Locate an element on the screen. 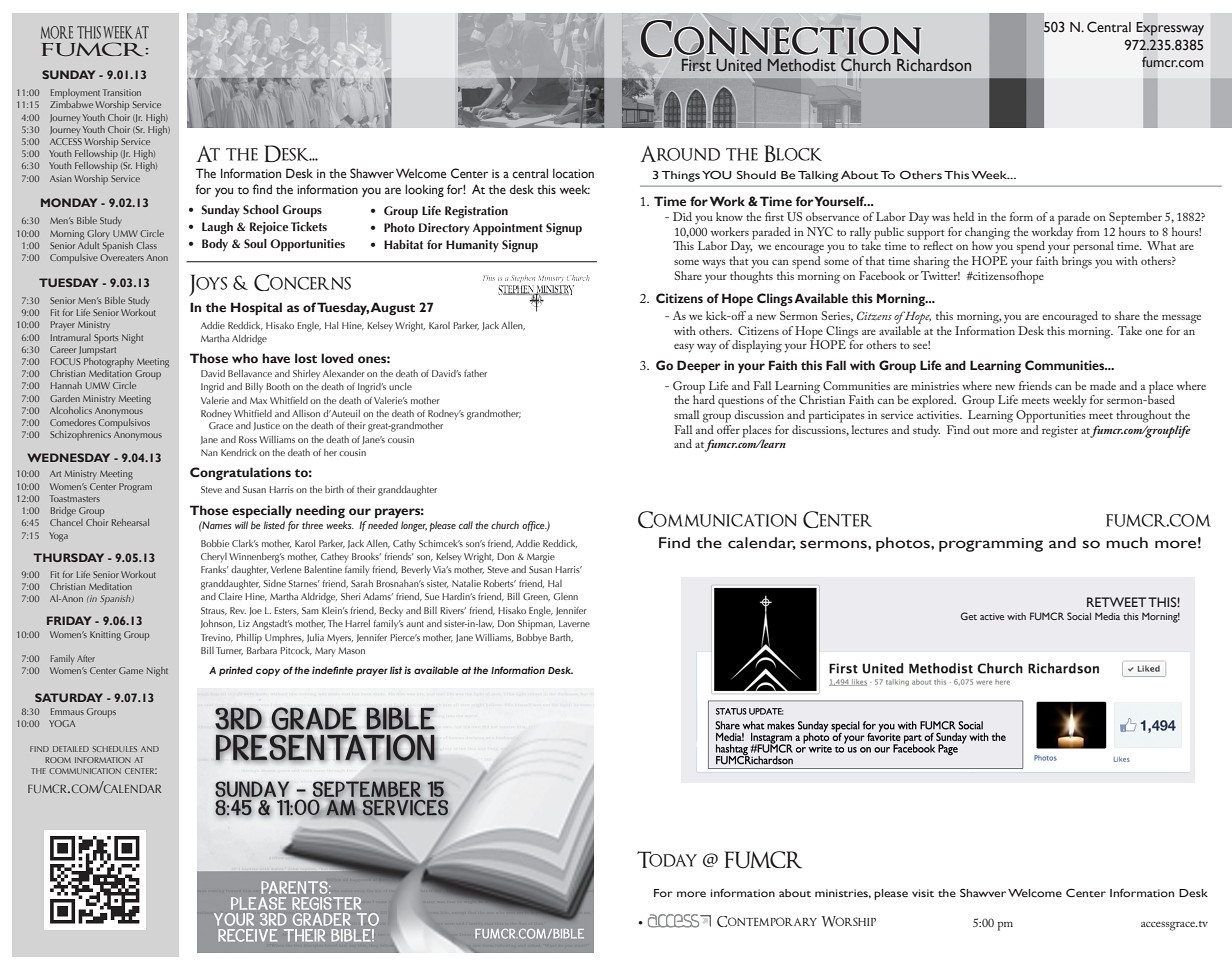 This screenshot has height=968, width=1232. Connection is located at coordinates (781, 39).
